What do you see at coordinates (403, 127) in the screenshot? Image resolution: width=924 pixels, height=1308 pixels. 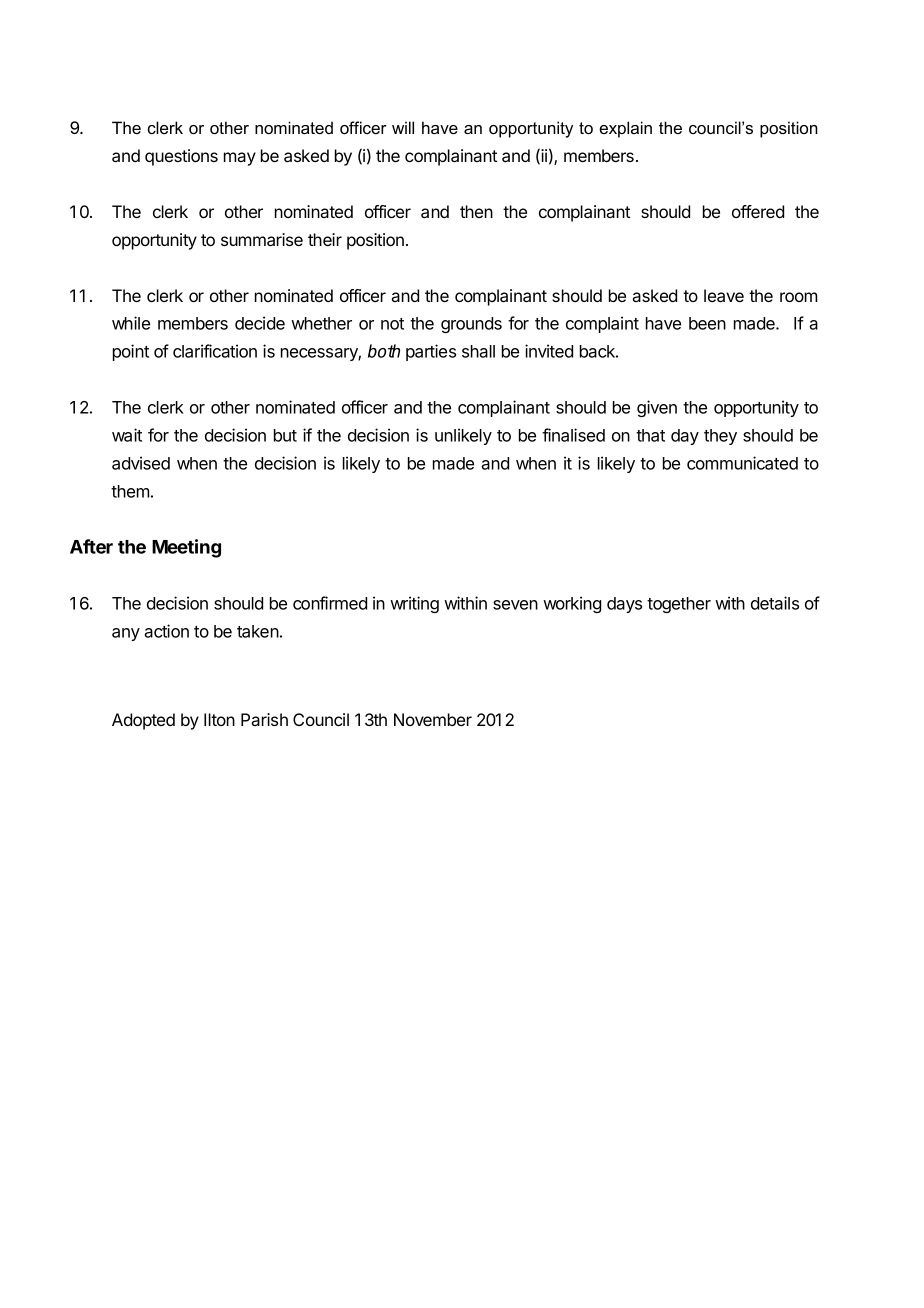 I see `will` at bounding box center [403, 127].
